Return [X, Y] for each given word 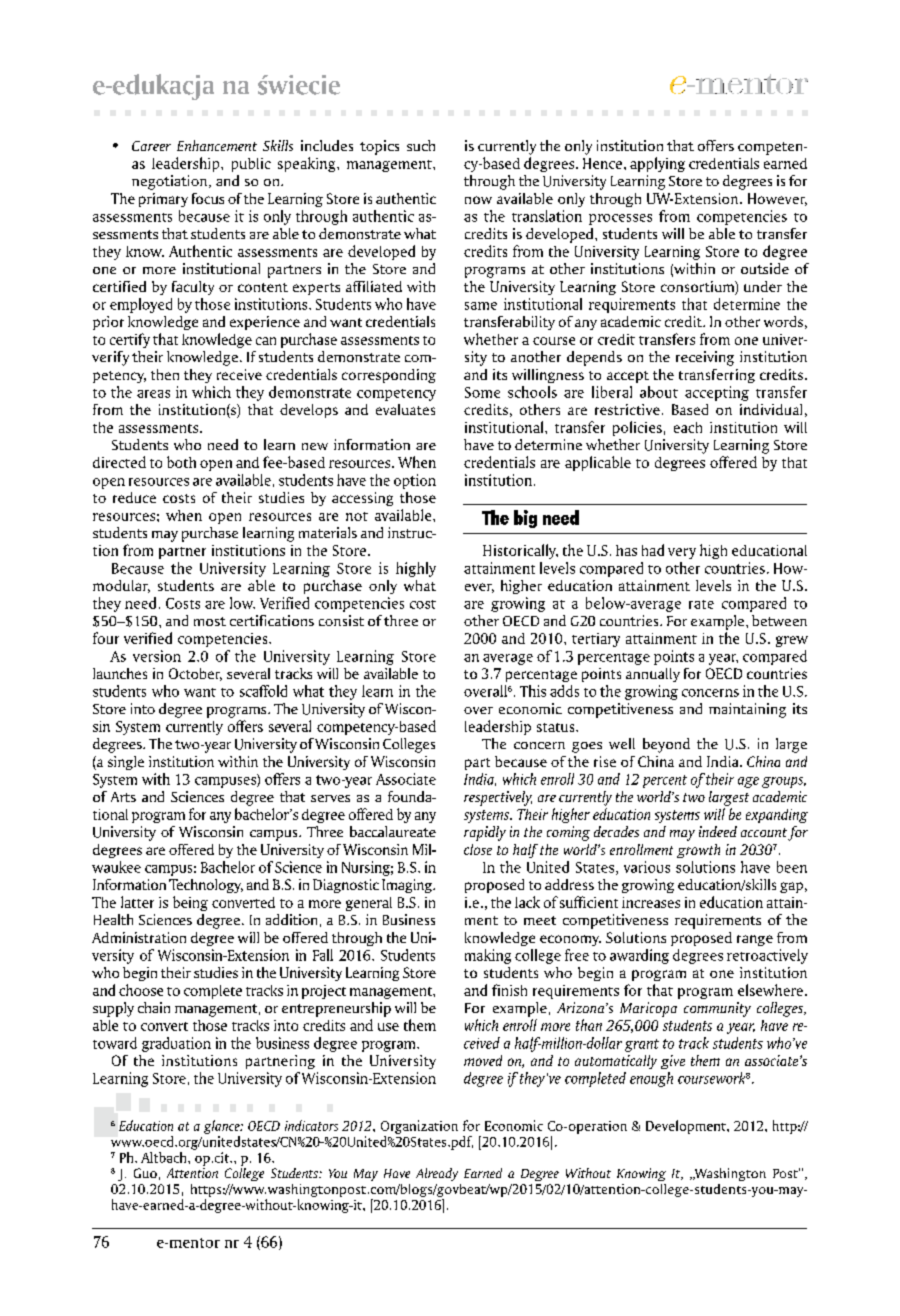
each [688, 427]
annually [653, 675]
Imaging [408, 886]
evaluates [405, 409]
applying [657, 164]
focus [208, 198]
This [533, 691]
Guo [145, 1173]
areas [153, 394]
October [195, 674]
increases [651, 902]
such [421, 145]
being [190, 903]
